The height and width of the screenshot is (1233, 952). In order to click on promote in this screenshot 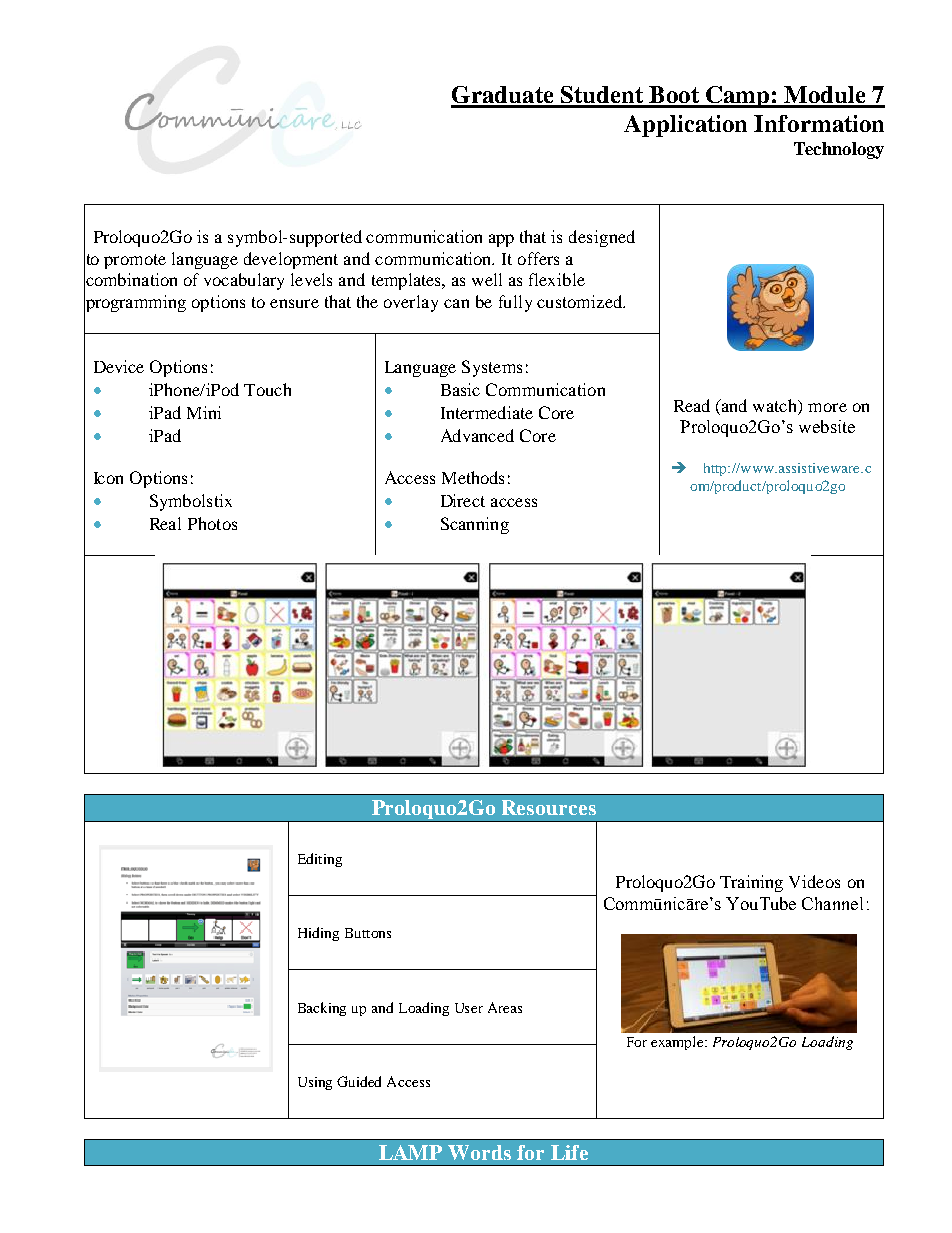, I will do `click(135, 261)`.
